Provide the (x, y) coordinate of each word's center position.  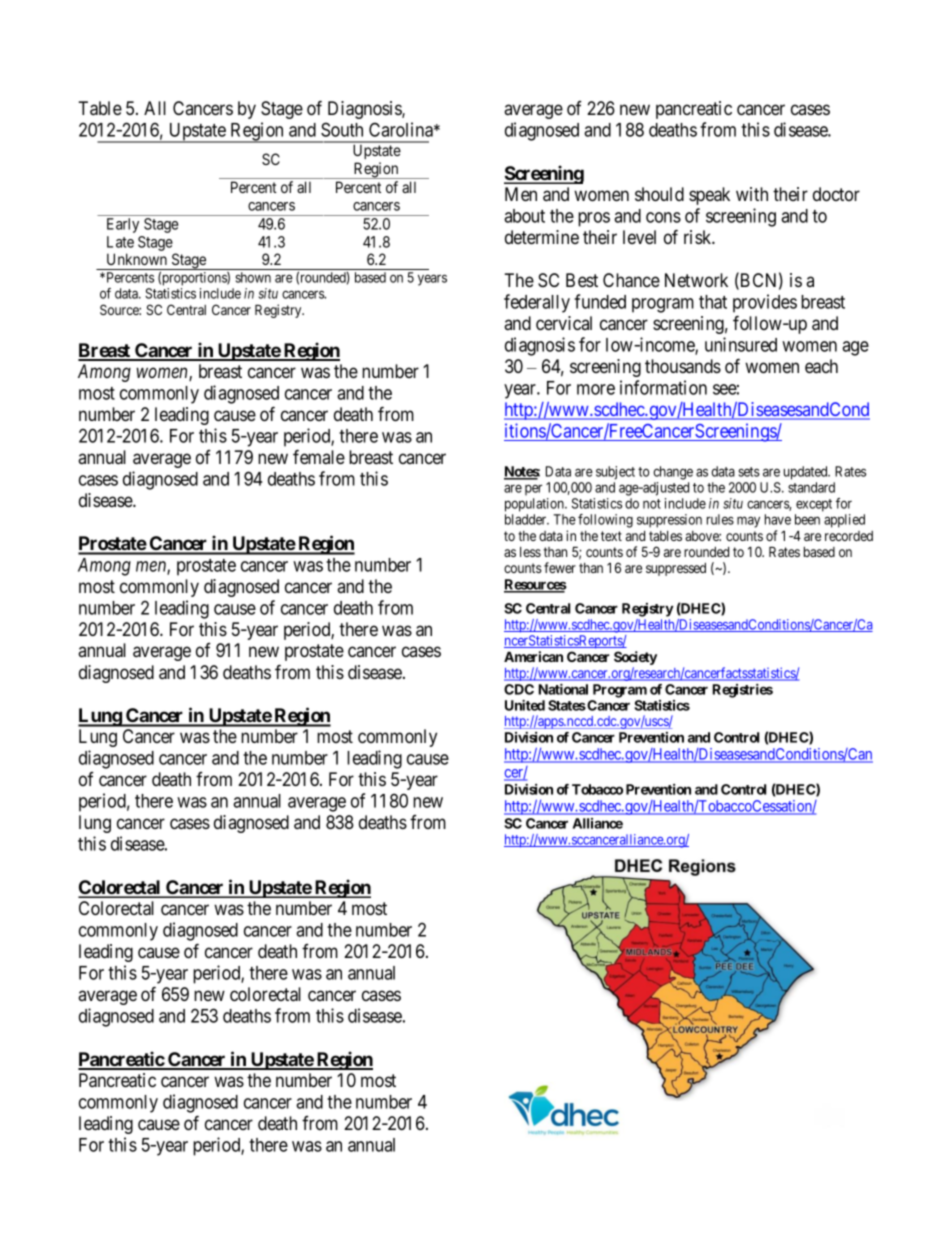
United (525, 705)
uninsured (741, 344)
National (563, 689)
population (535, 505)
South (342, 129)
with (752, 194)
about (524, 216)
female (319, 456)
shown (253, 277)
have (778, 519)
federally (537, 303)
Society (635, 659)
